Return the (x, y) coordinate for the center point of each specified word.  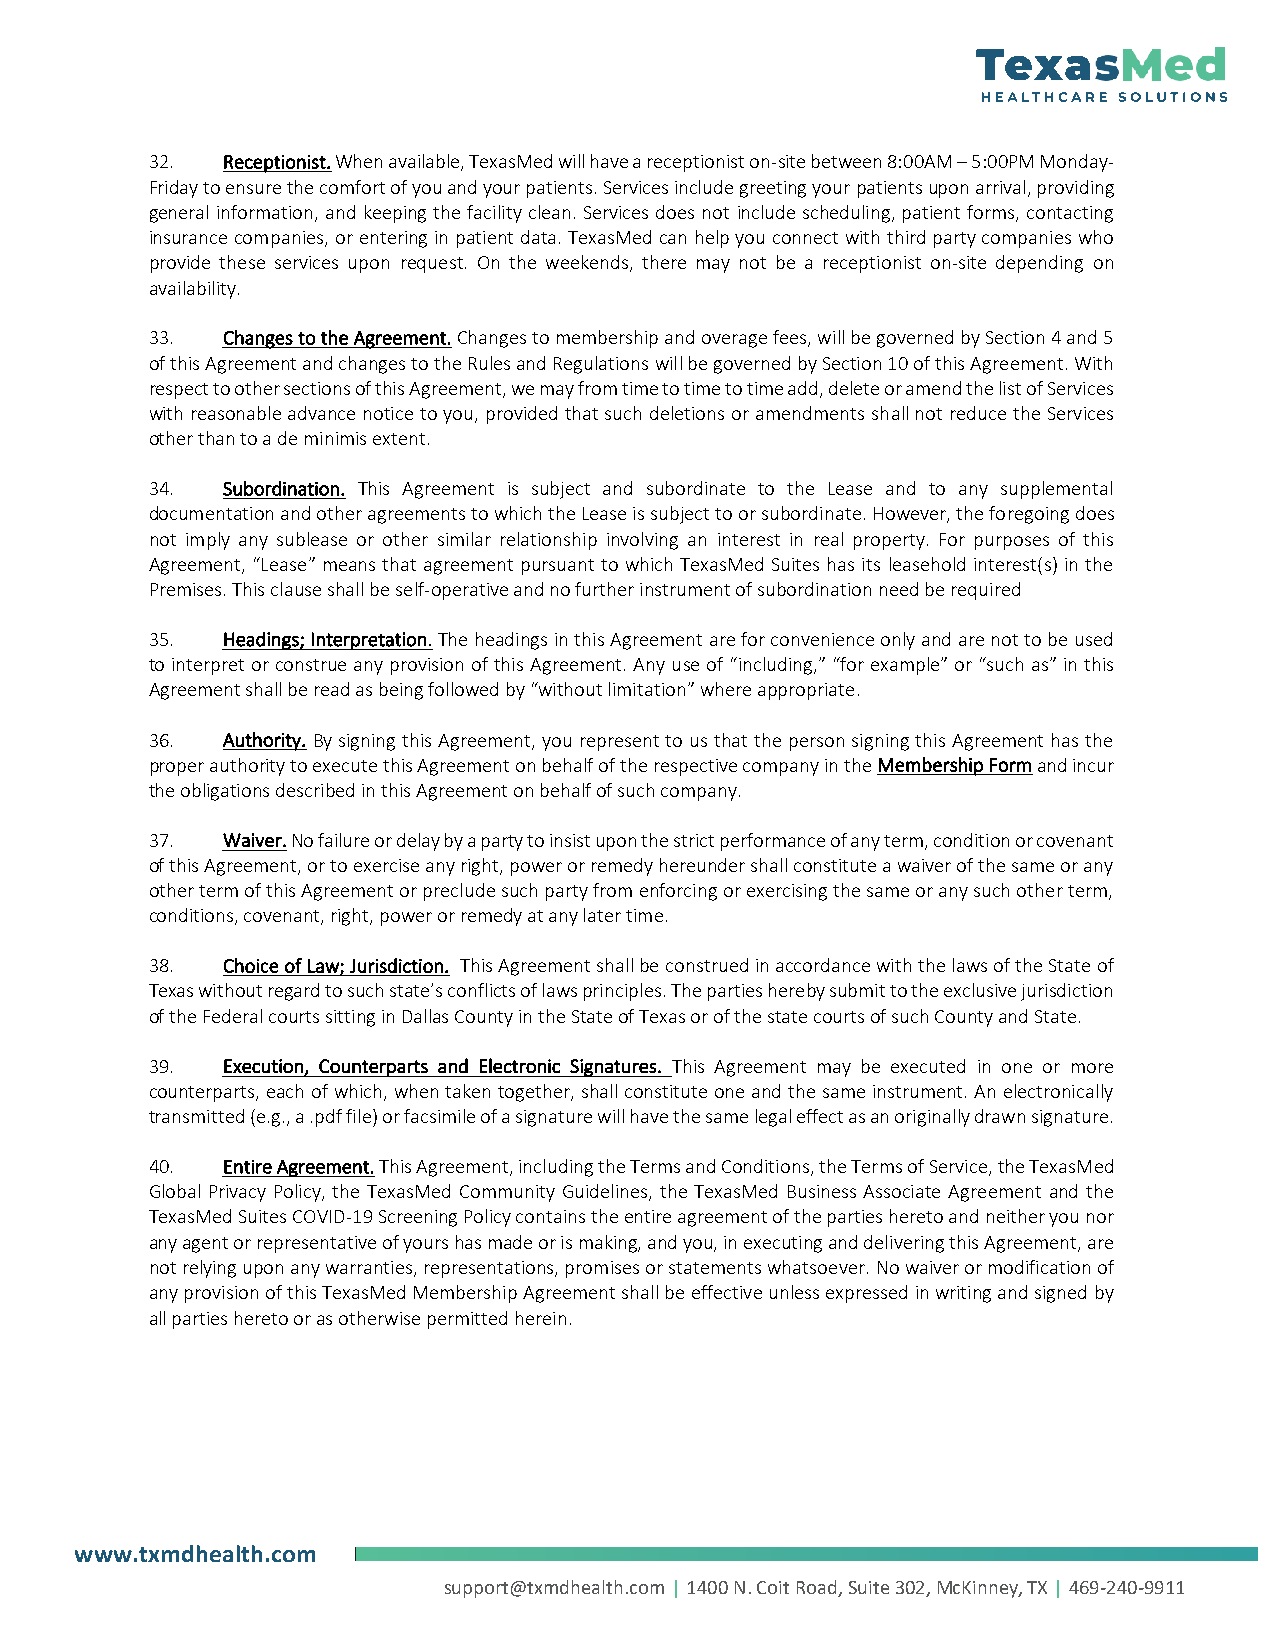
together (535, 1093)
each (285, 1091)
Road (816, 1587)
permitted (467, 1320)
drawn (1000, 1116)
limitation (647, 689)
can (673, 239)
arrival (1000, 187)
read (332, 689)
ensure (253, 189)
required (986, 591)
